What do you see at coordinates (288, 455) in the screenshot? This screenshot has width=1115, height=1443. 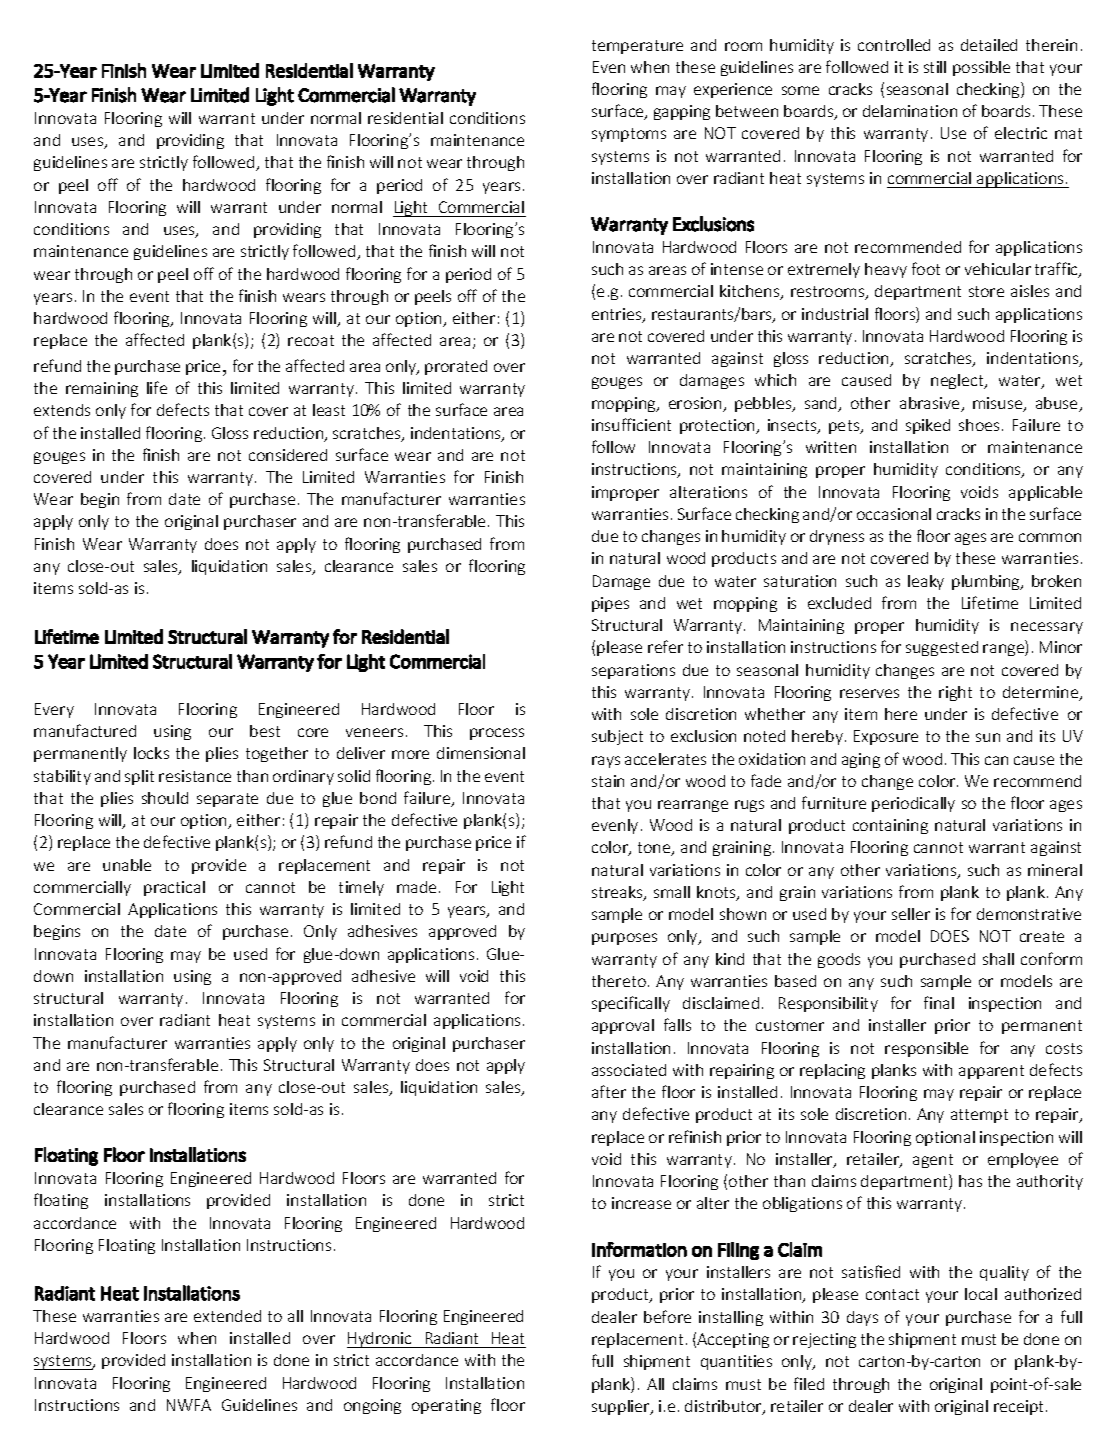 I see `considered` at bounding box center [288, 455].
